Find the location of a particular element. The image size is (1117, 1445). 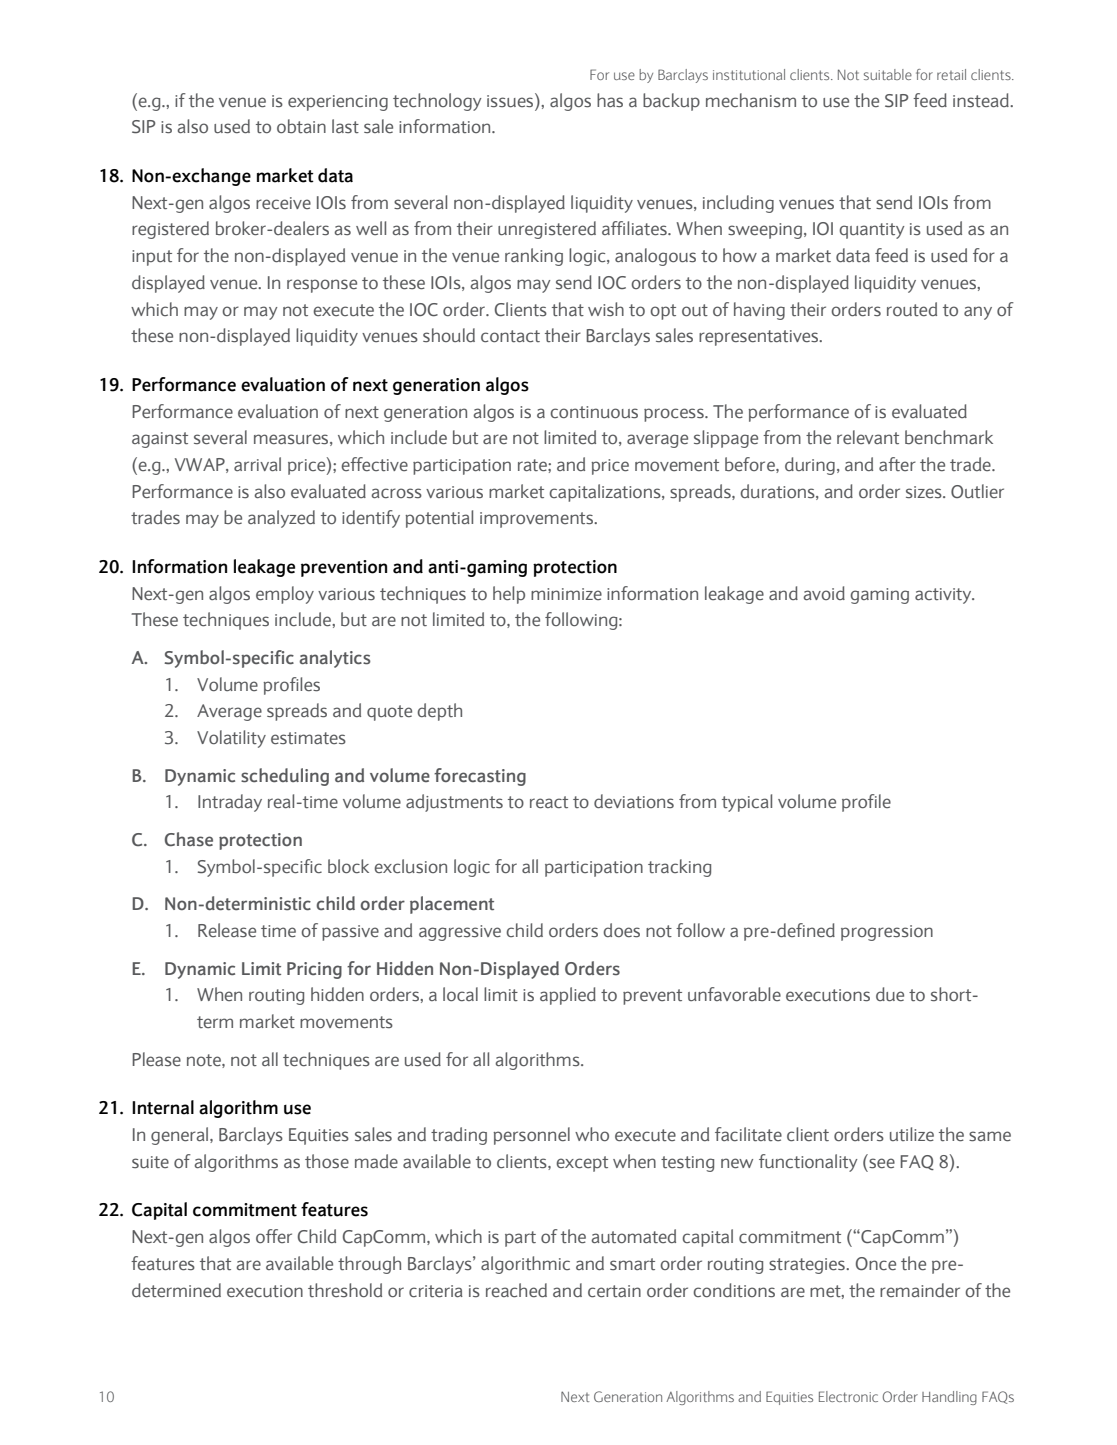

progression is located at coordinates (887, 933).
